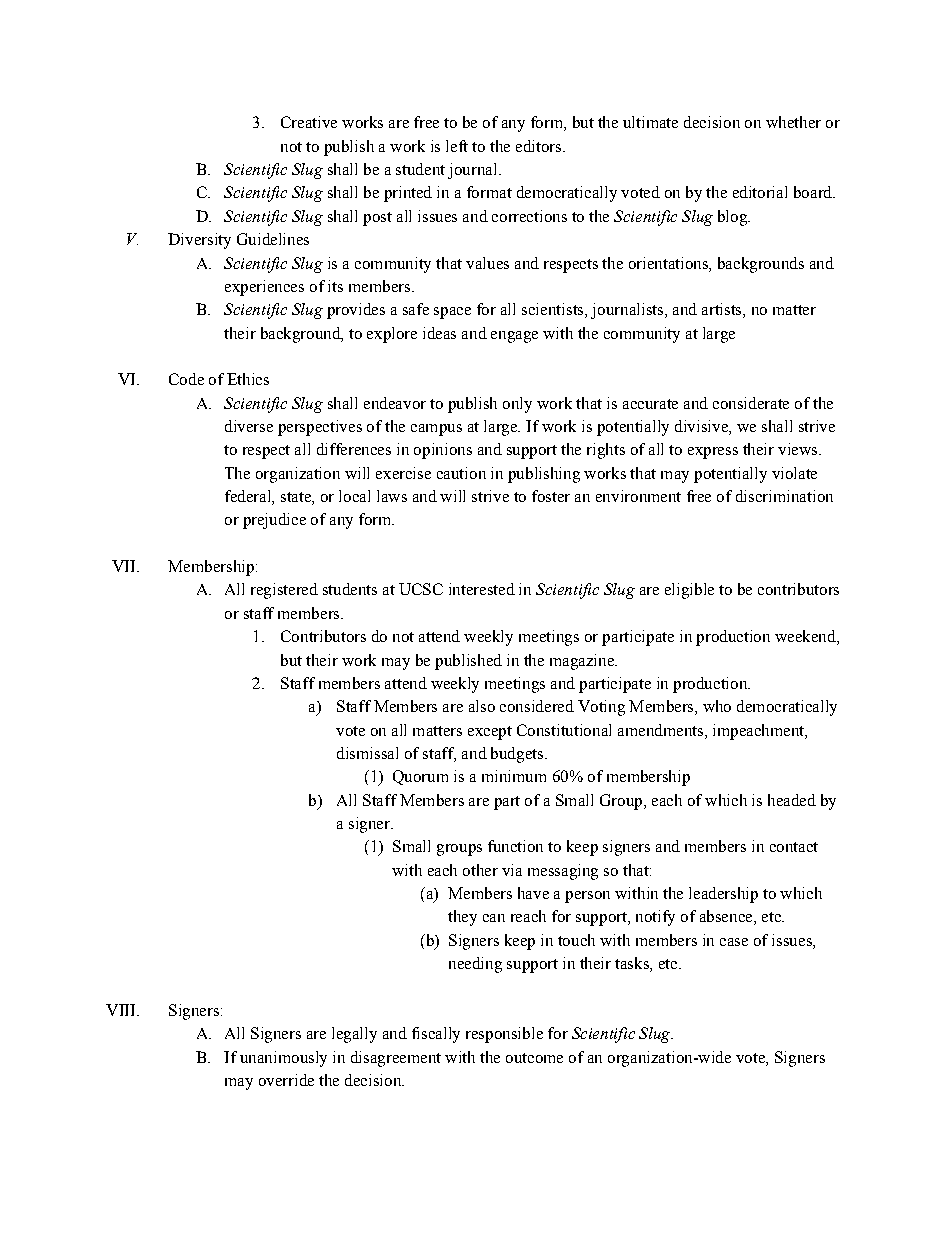 The image size is (952, 1233). What do you see at coordinates (309, 122) in the screenshot?
I see `Creative` at bounding box center [309, 122].
